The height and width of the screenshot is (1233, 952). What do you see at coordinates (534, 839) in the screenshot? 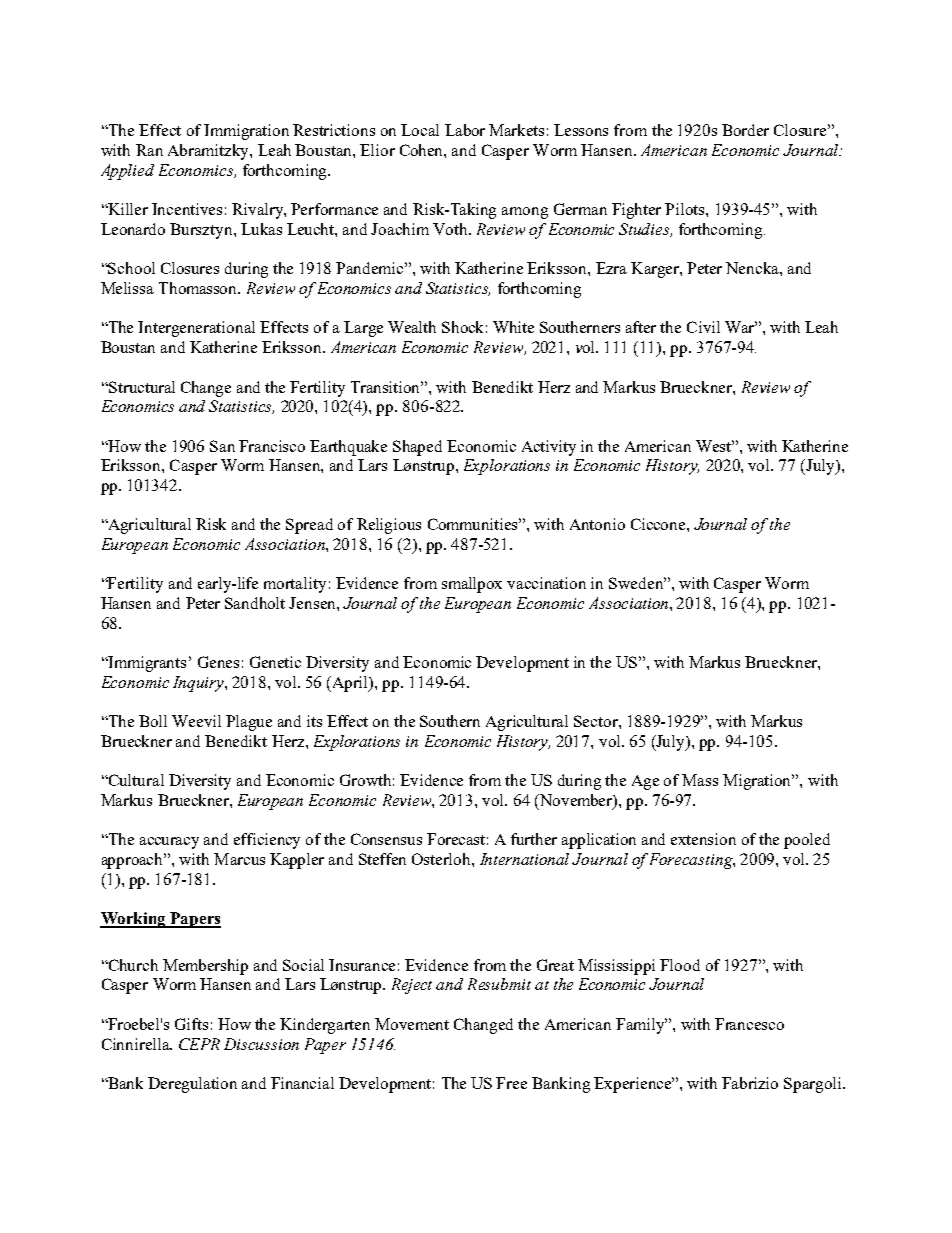
I see `further` at bounding box center [534, 839].
